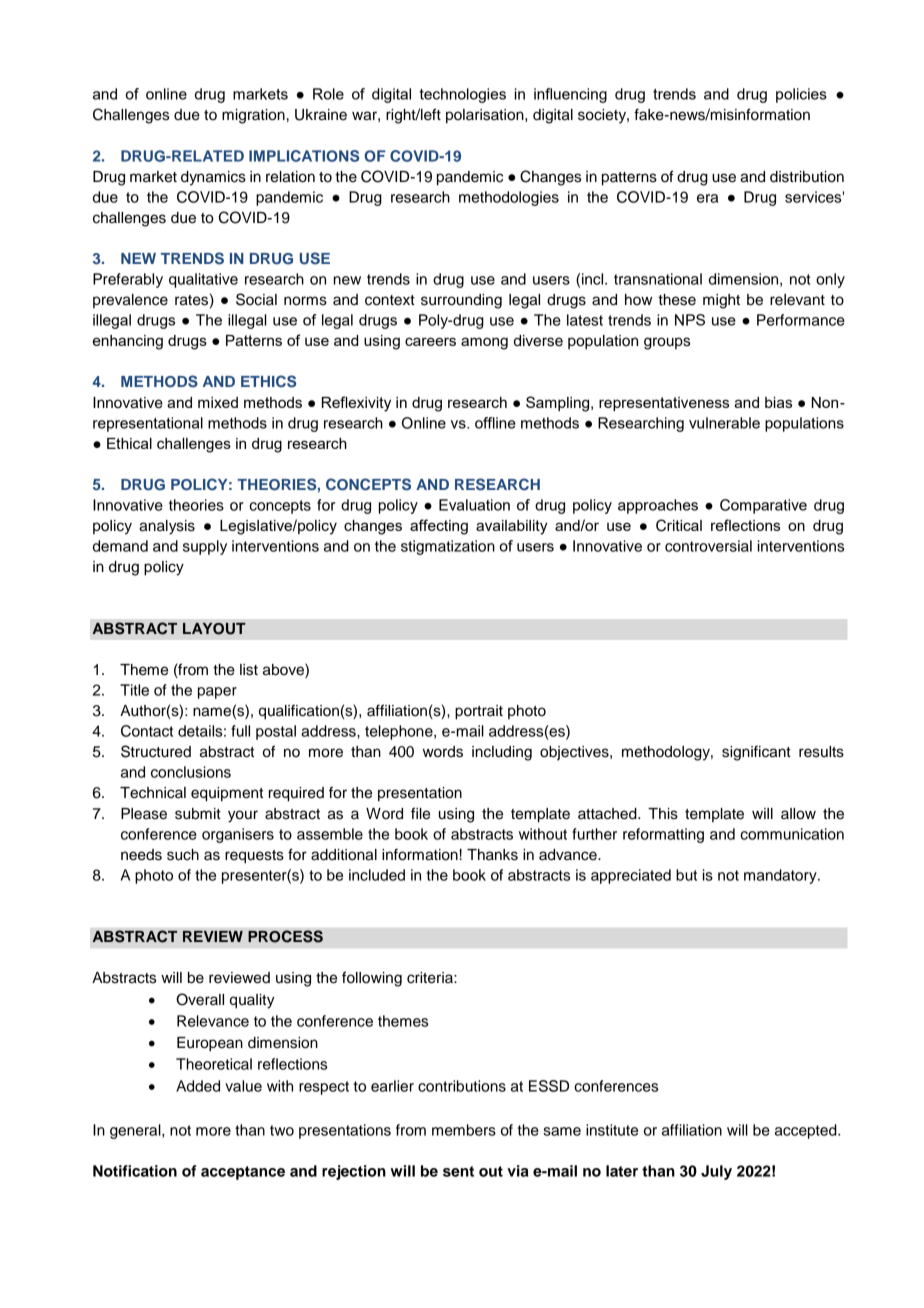  I want to click on migration, so click(253, 116).
